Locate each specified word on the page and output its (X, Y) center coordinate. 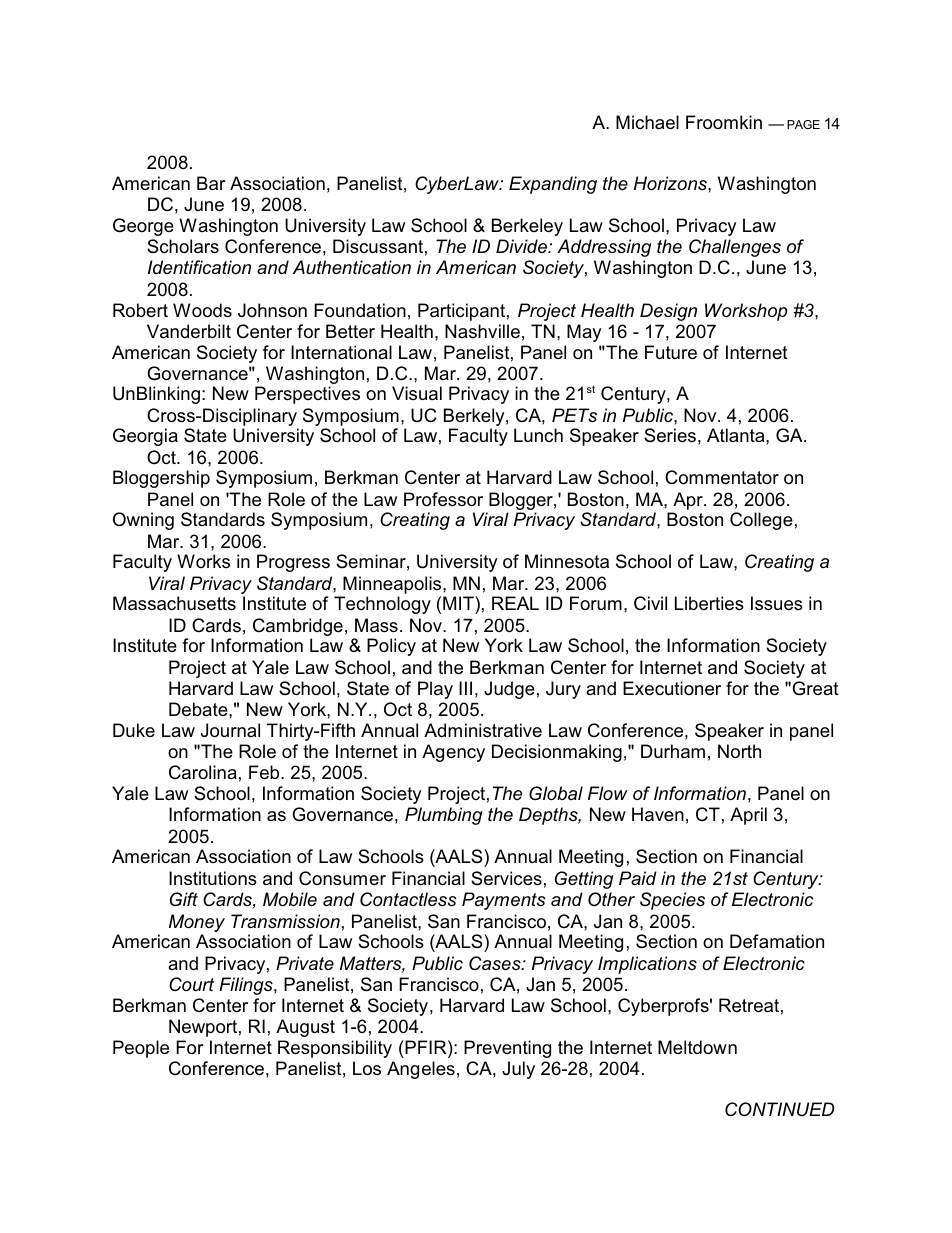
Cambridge (298, 628)
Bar (211, 183)
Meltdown (697, 1047)
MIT (459, 603)
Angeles (421, 1070)
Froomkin (724, 122)
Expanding (553, 185)
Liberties (709, 603)
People (141, 1049)
